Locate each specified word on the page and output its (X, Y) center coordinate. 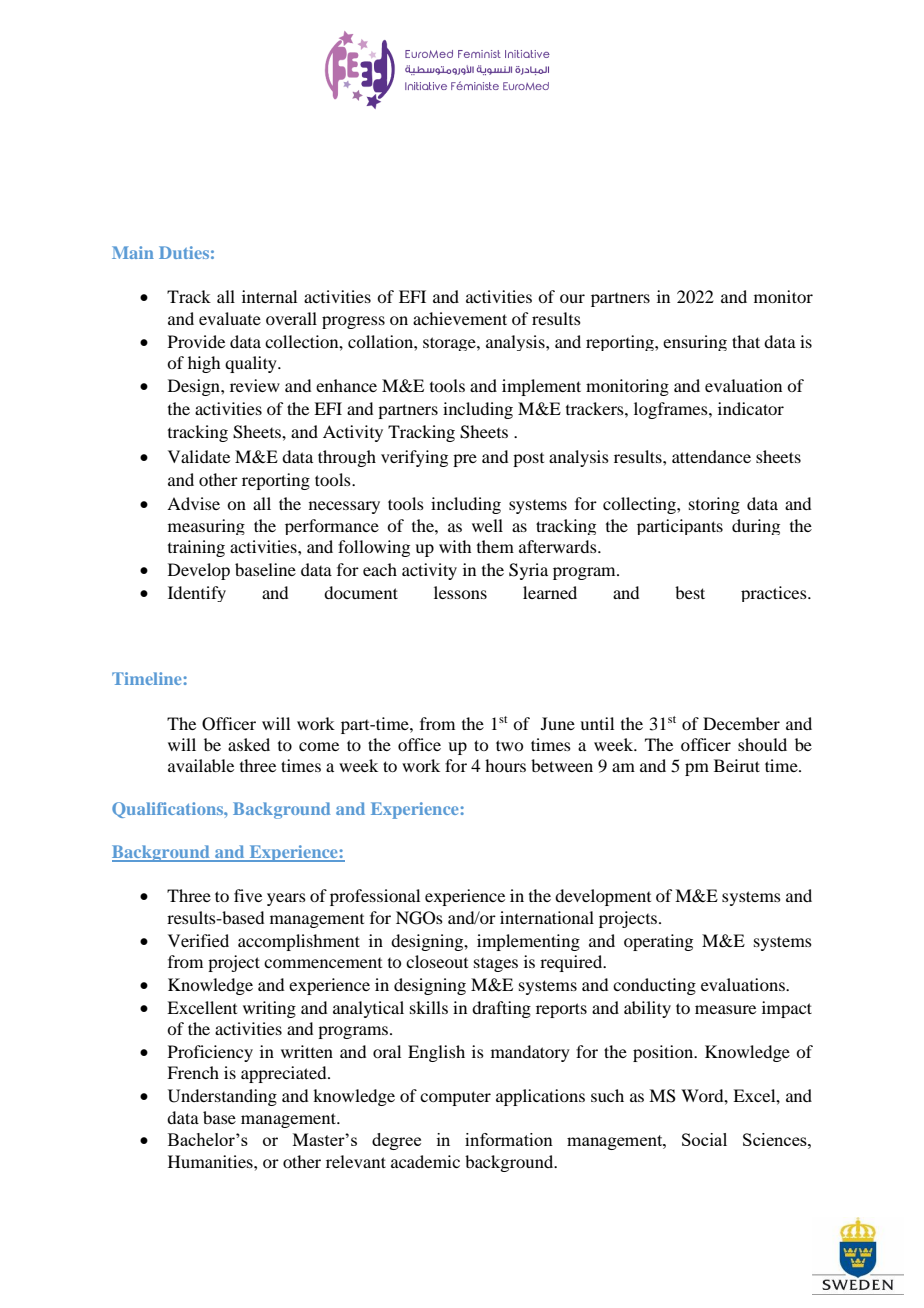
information (509, 1139)
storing (714, 505)
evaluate (230, 318)
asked (249, 744)
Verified (198, 940)
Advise (193, 503)
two (509, 745)
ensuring (695, 343)
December (741, 723)
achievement (460, 318)
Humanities (211, 1161)
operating (658, 942)
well (487, 525)
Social (704, 1139)
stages (496, 965)
